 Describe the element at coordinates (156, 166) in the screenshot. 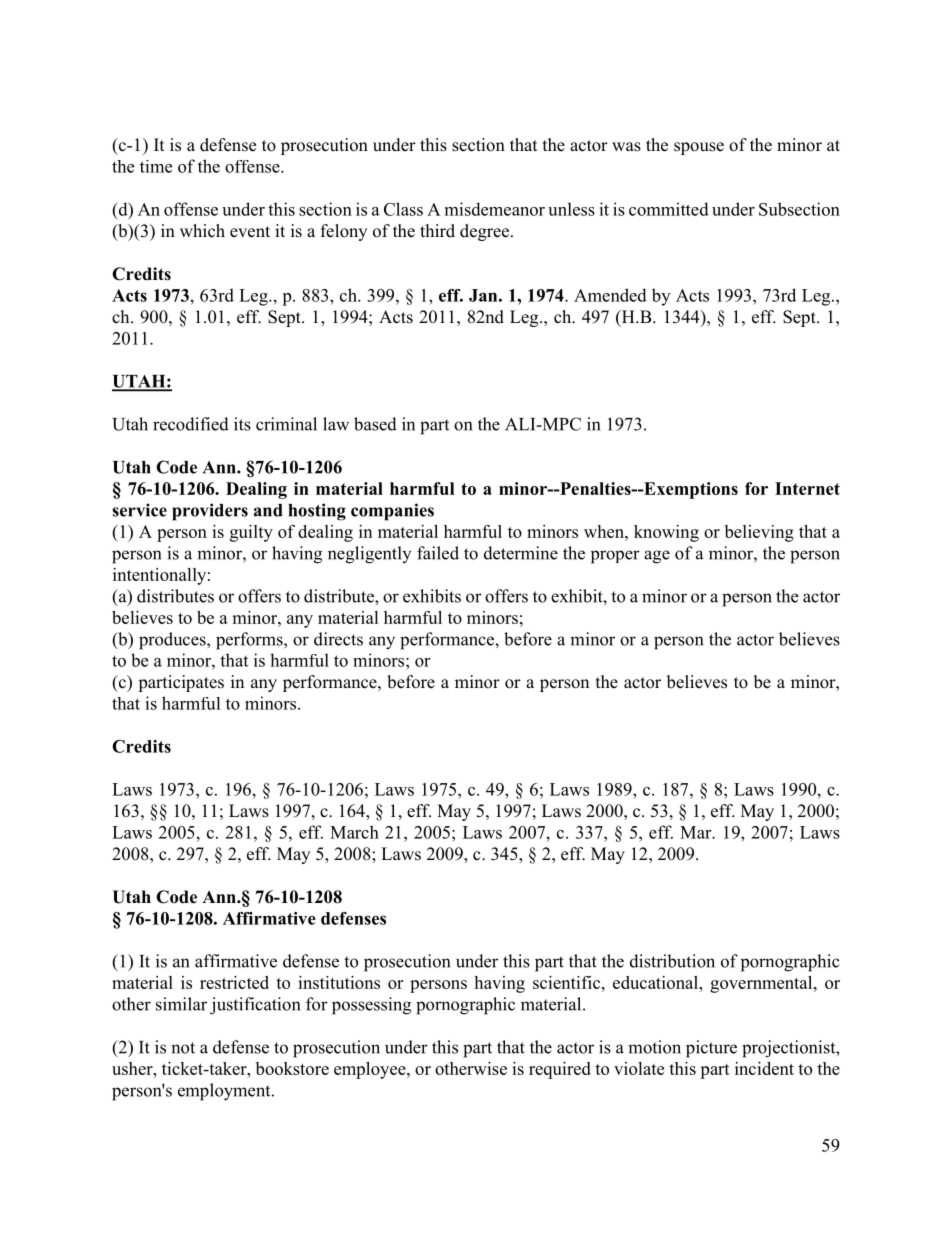

I see `time` at that location.
